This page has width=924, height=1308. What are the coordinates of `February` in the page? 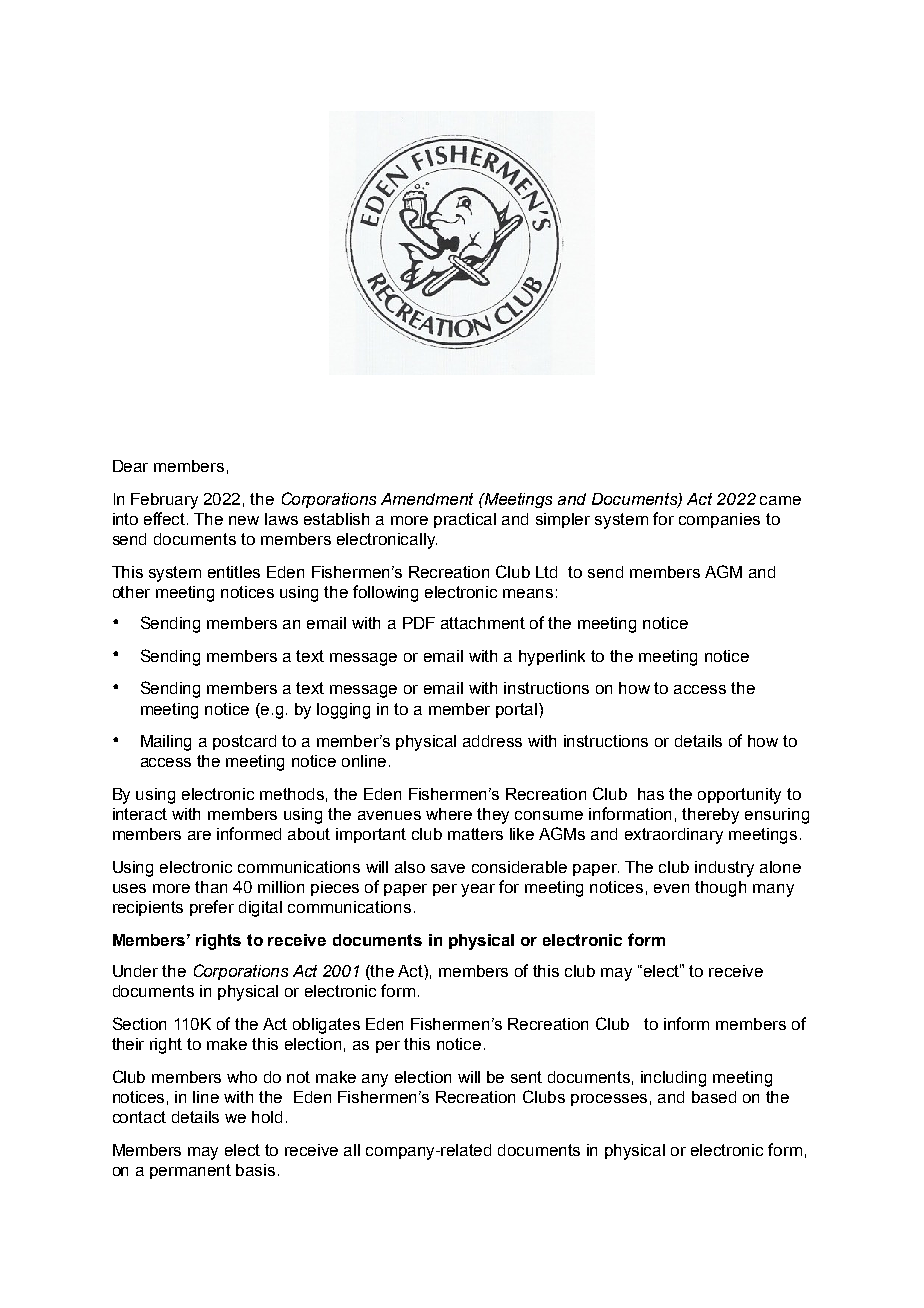 It's located at (164, 501).
